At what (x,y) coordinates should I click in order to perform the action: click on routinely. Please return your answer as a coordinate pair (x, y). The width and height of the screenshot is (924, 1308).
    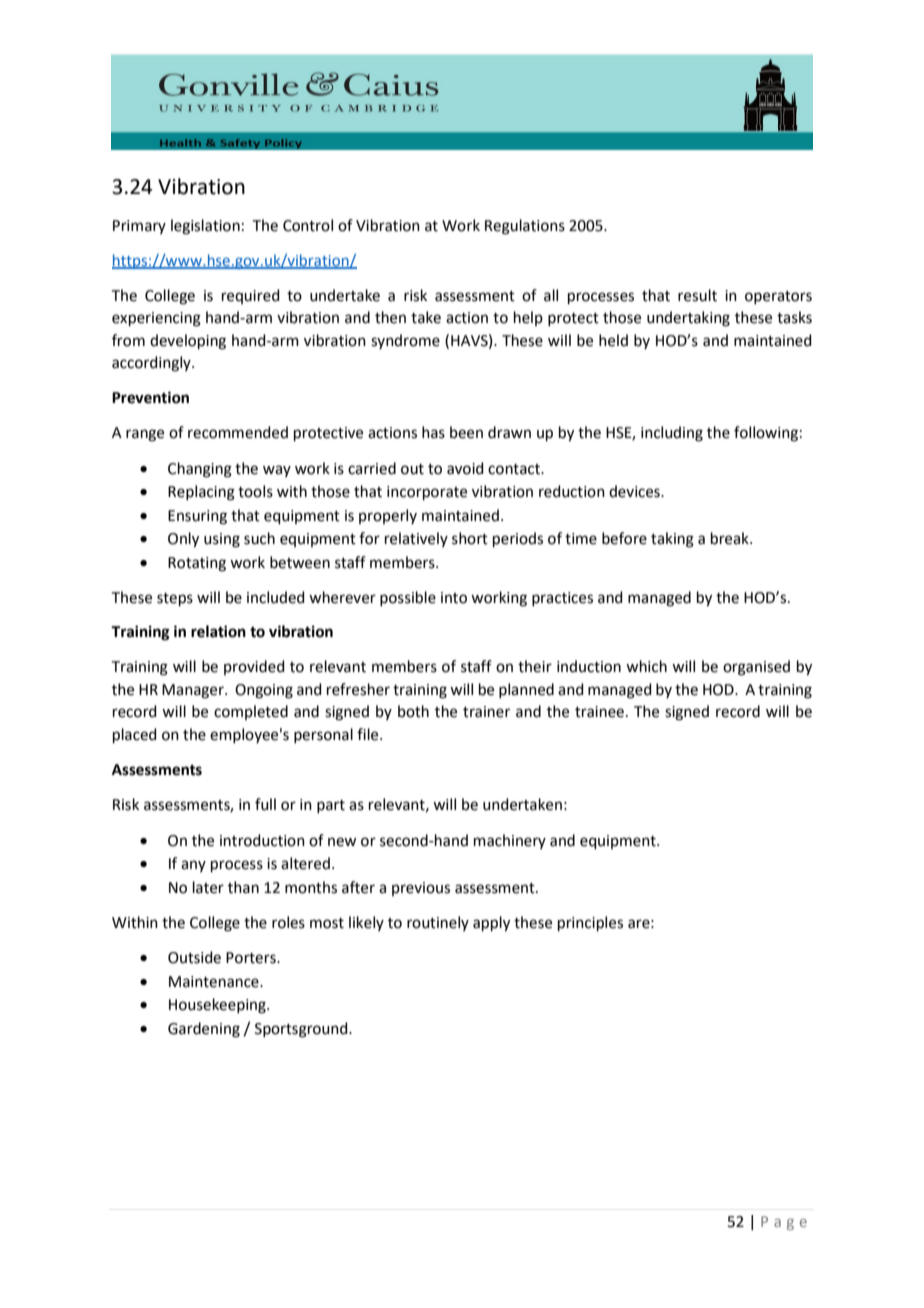
    Looking at the image, I should click on (438, 923).
